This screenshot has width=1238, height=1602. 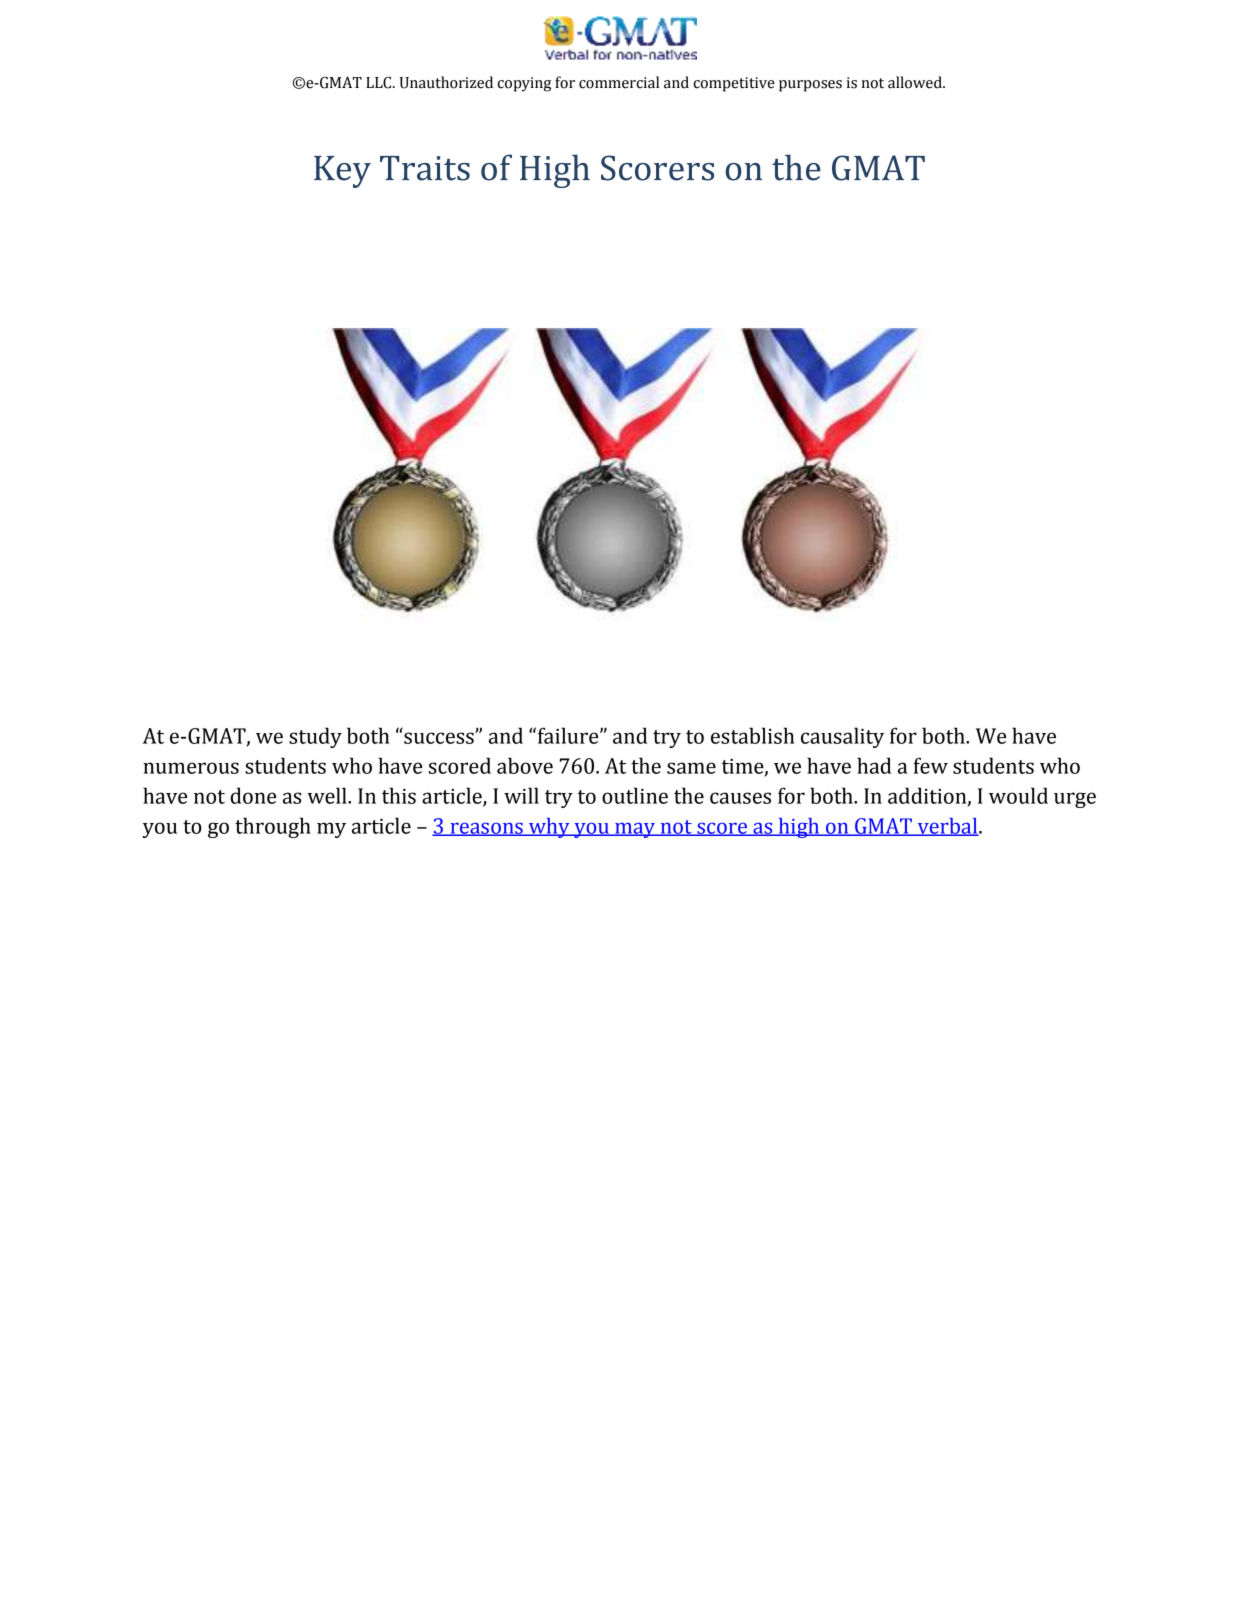 I want to click on well, so click(x=328, y=795).
